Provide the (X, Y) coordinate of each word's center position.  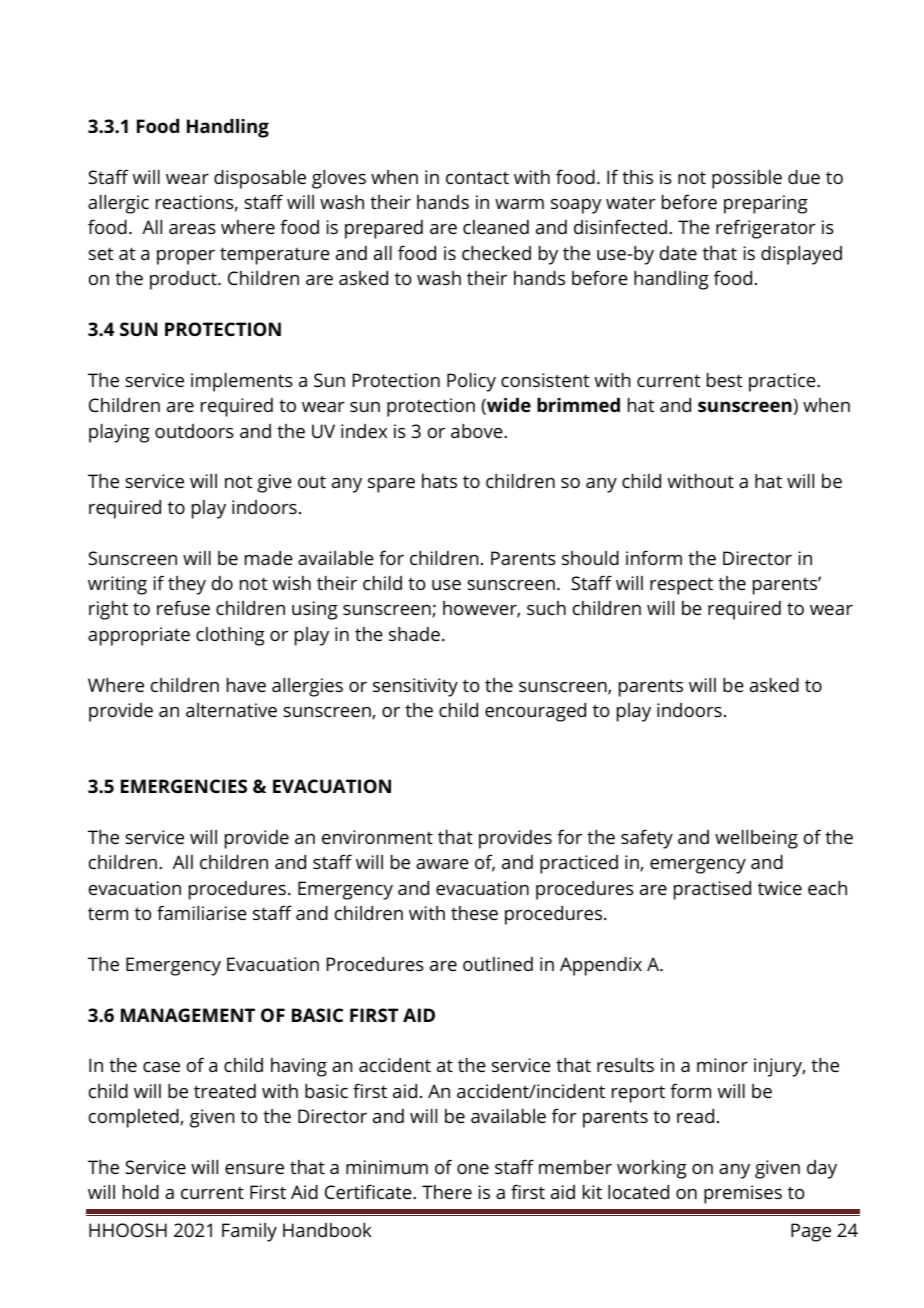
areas (192, 229)
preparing (766, 204)
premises (743, 1194)
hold (141, 1192)
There (447, 1192)
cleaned (496, 227)
